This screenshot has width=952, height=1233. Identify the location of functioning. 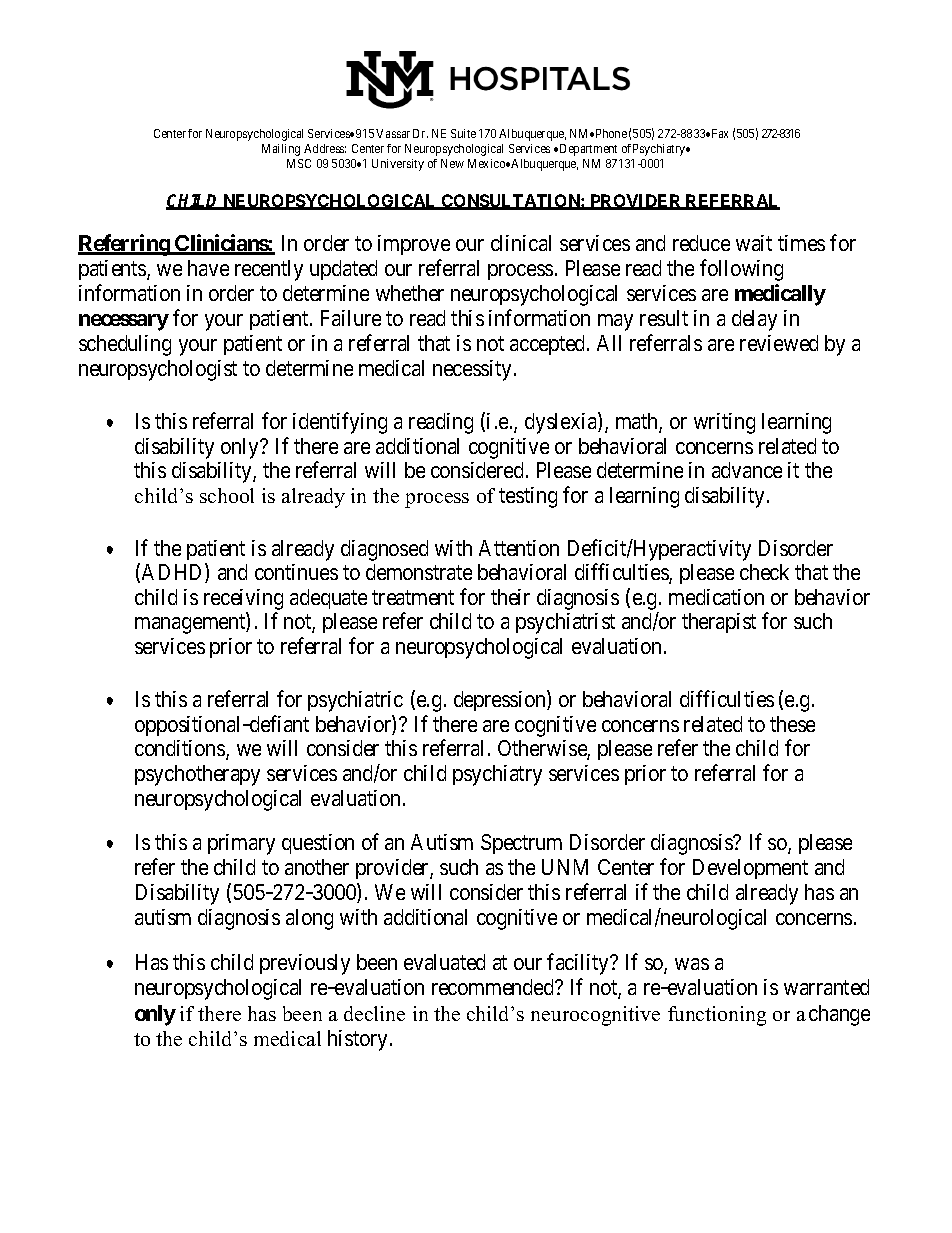
(717, 1016).
